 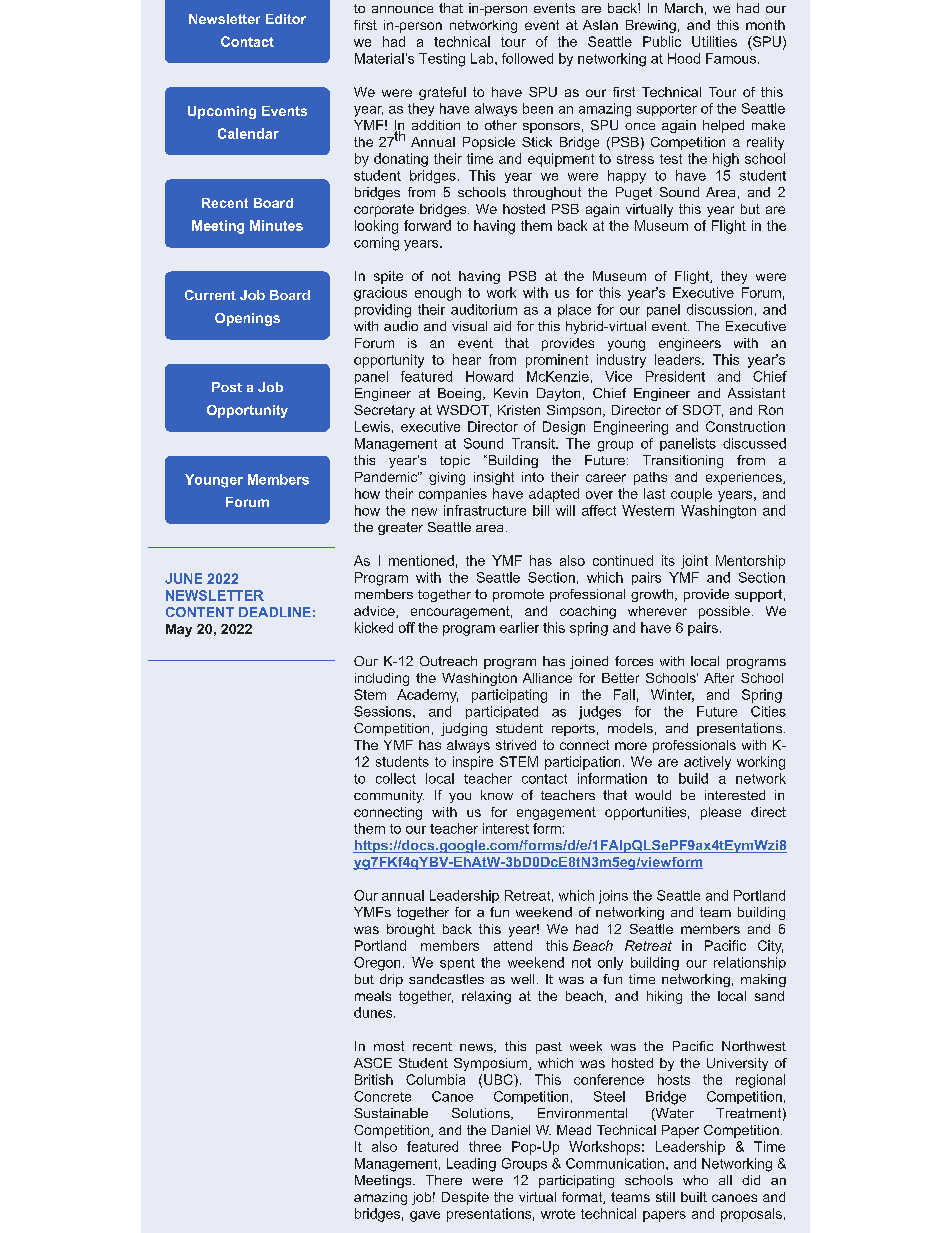 What do you see at coordinates (724, 612) in the image?
I see `possible` at bounding box center [724, 612].
